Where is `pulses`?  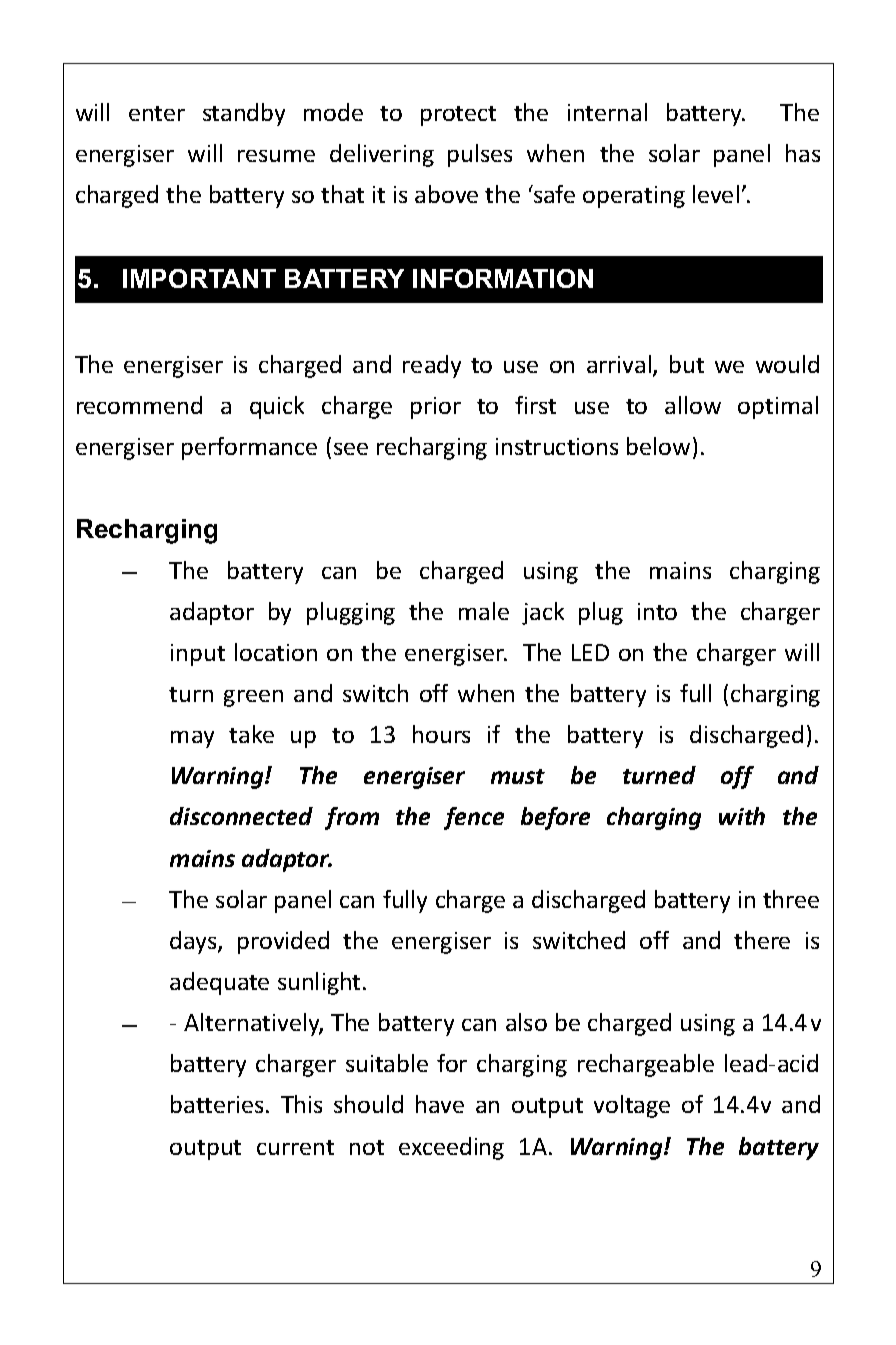 pulses is located at coordinates (480, 155).
